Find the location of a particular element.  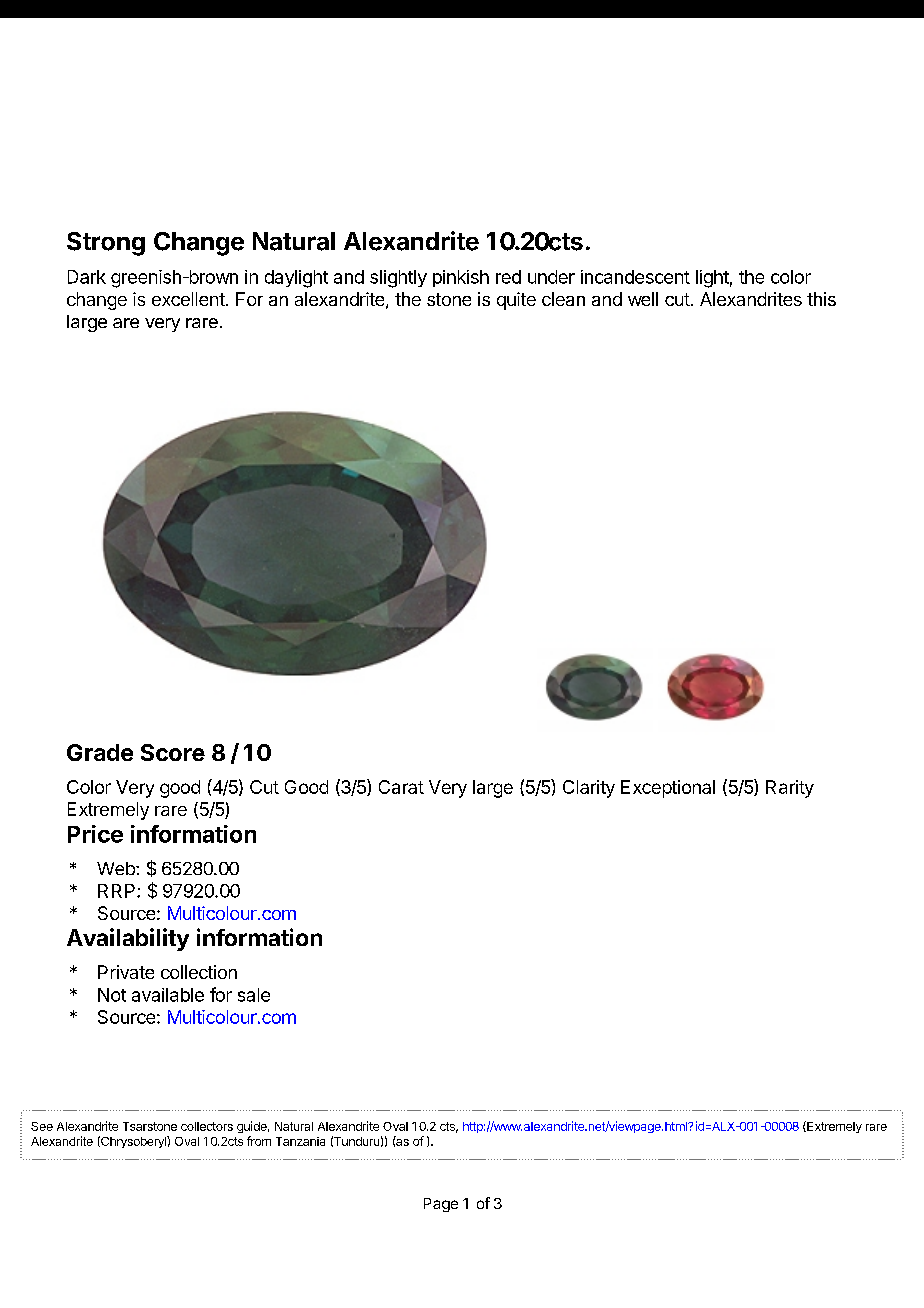

incandescent is located at coordinates (635, 277).
